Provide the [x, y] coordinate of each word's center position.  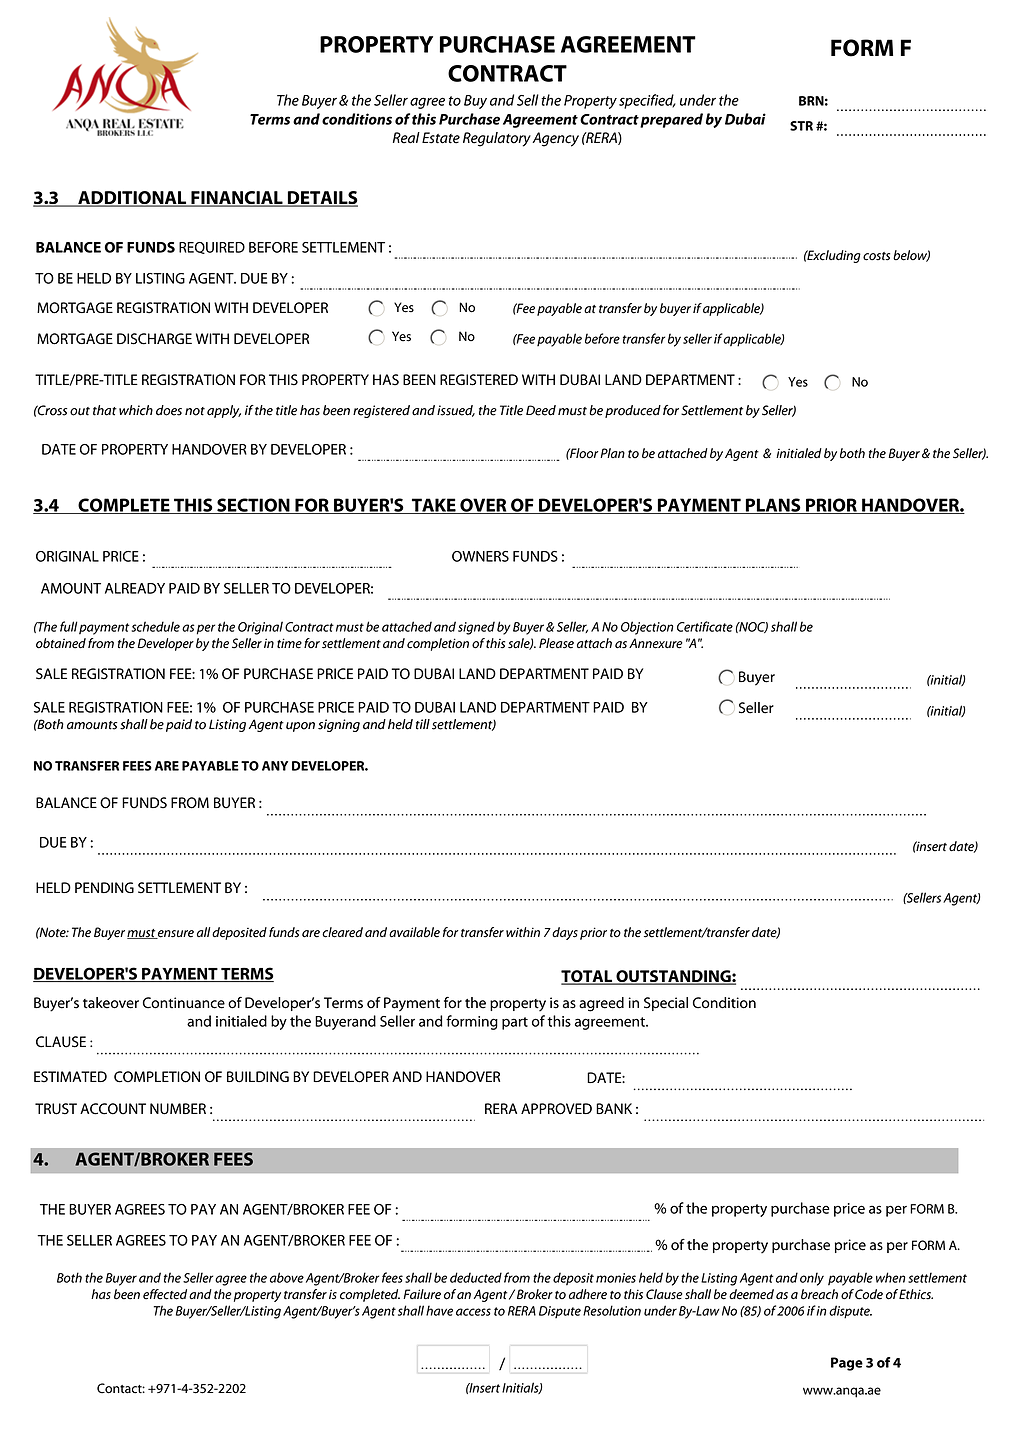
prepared [671, 120]
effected [165, 1294]
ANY [275, 766]
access [473, 1312]
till [423, 724]
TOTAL [588, 977]
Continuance [184, 1003]
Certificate [705, 626]
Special [666, 1004]
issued [456, 411]
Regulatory [497, 139]
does [169, 410]
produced [633, 411]
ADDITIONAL [132, 199]
